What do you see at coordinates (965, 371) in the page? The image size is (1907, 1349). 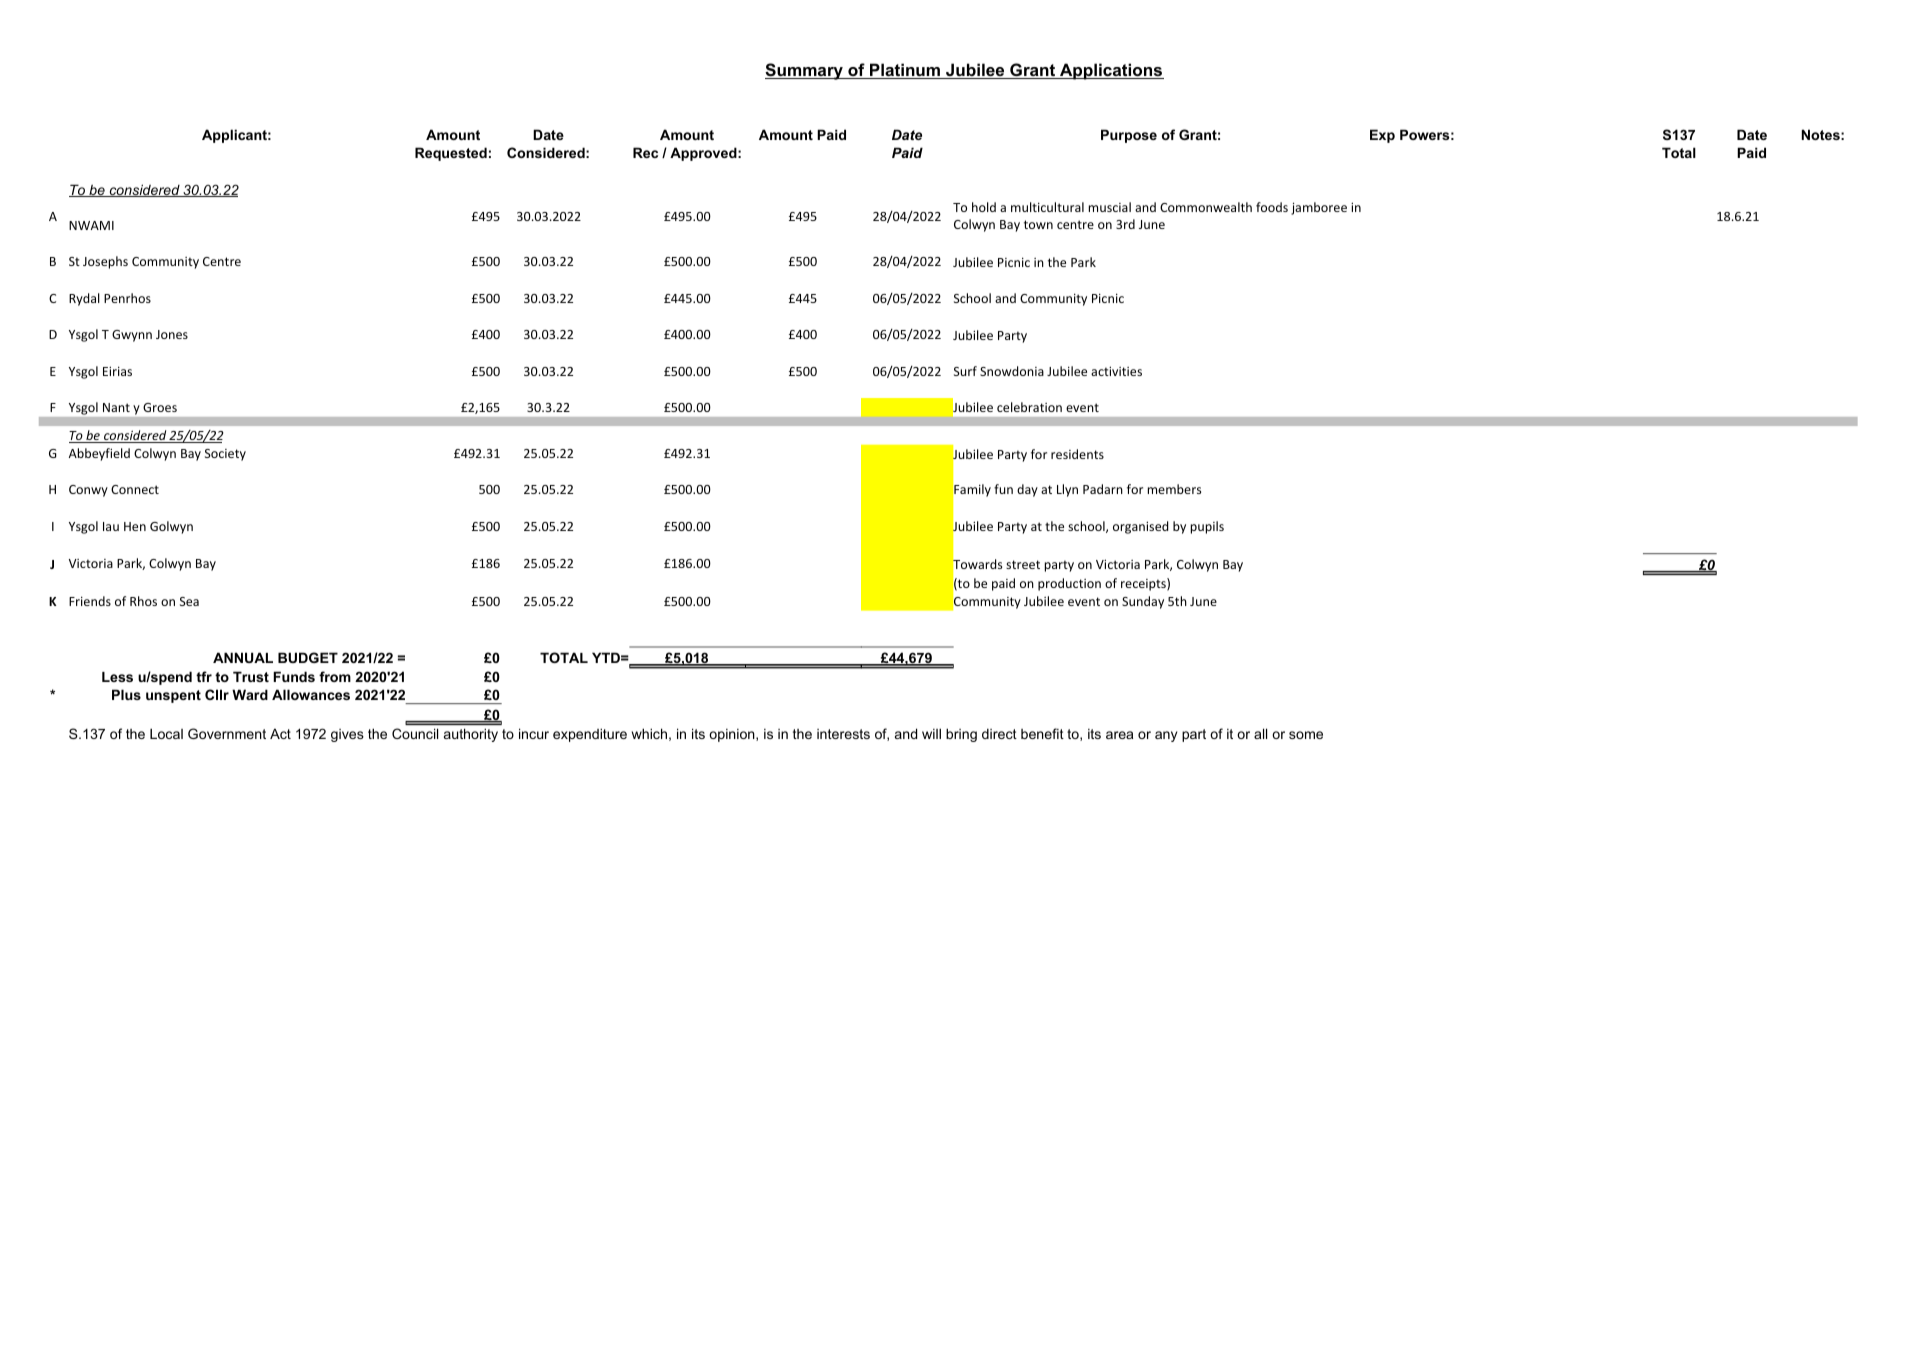 I see `Surf` at bounding box center [965, 371].
